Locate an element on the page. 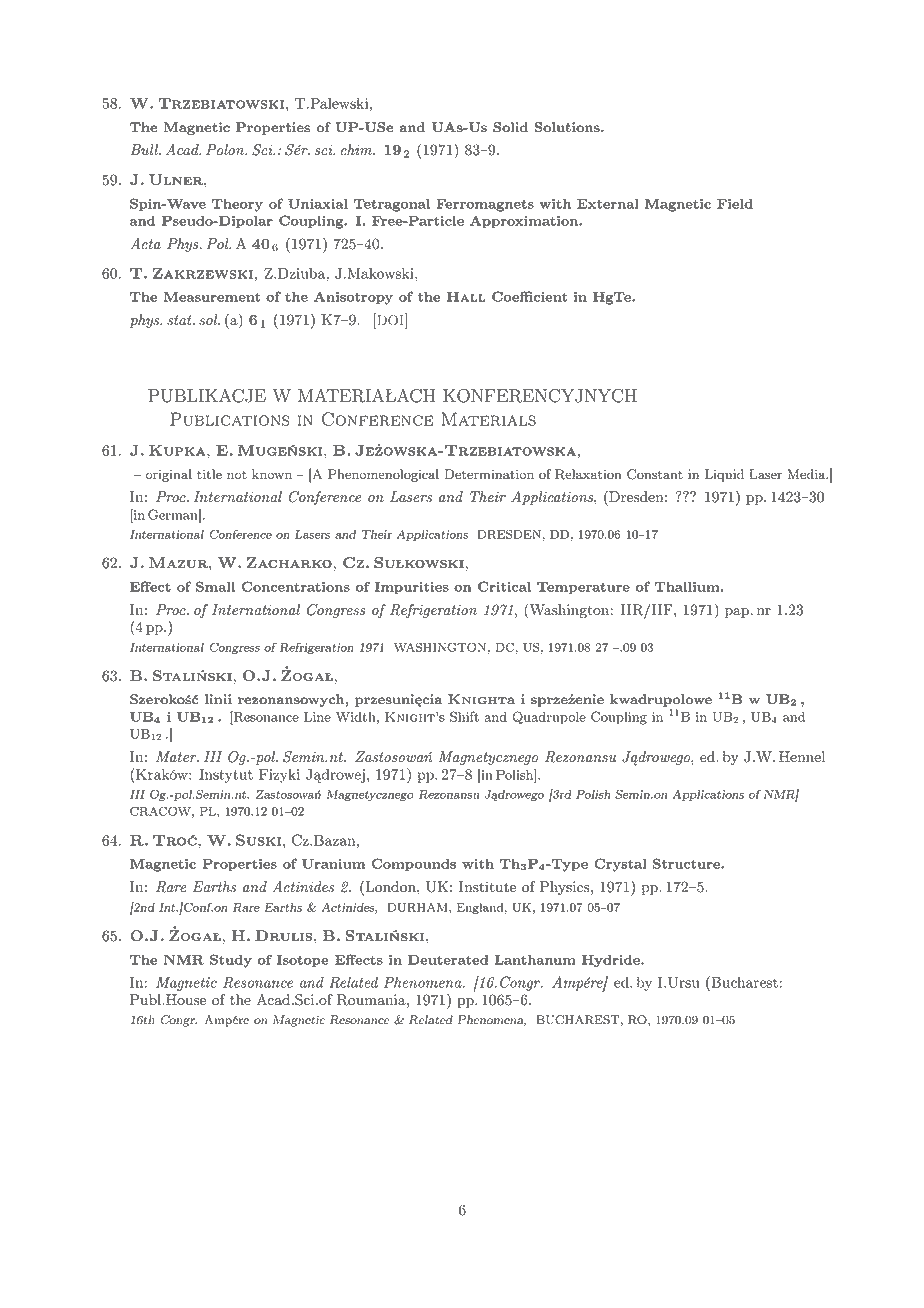  Critical is located at coordinates (504, 586).
